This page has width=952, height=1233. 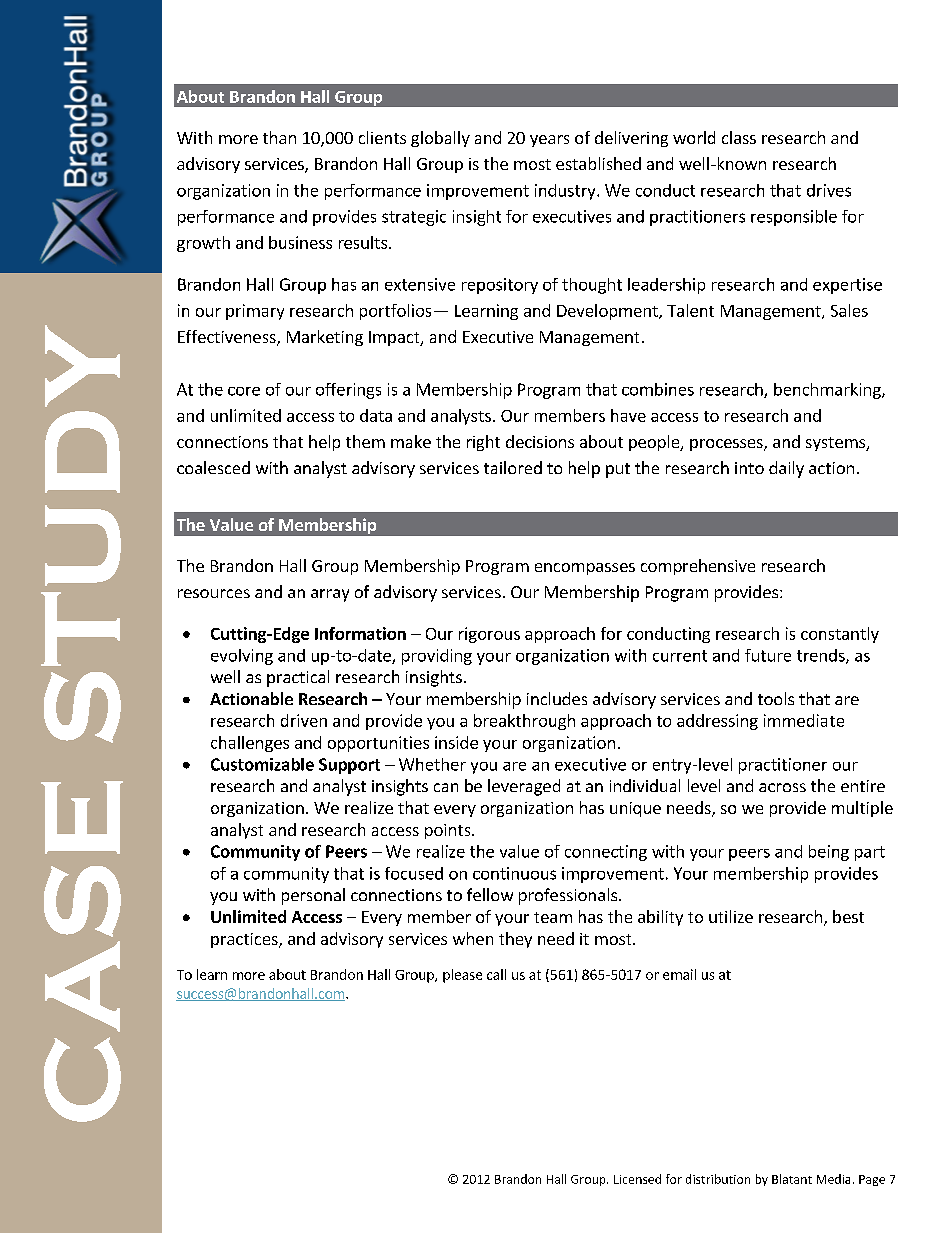 I want to click on years, so click(x=549, y=141).
